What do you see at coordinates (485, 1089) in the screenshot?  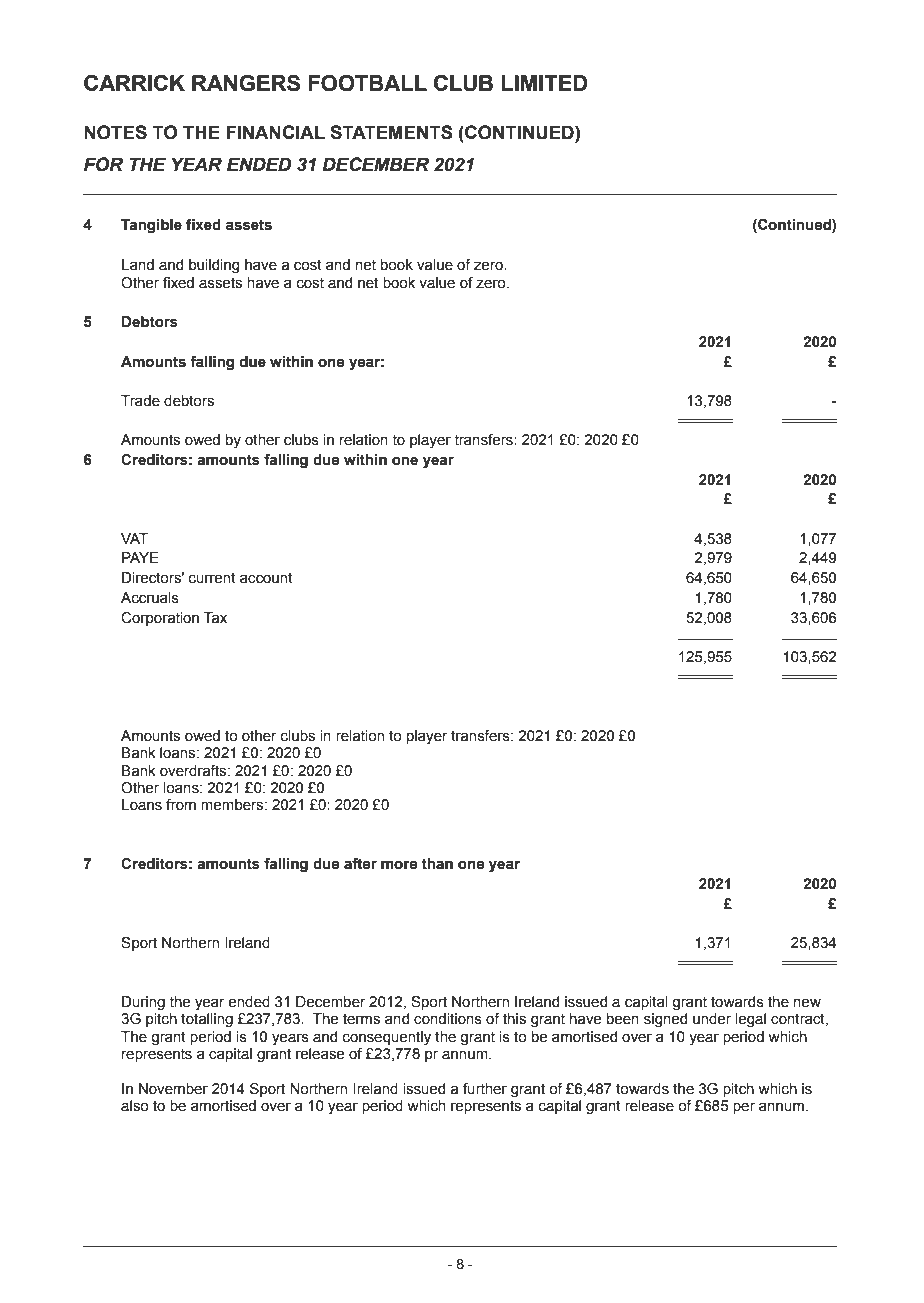 I see `further` at bounding box center [485, 1089].
